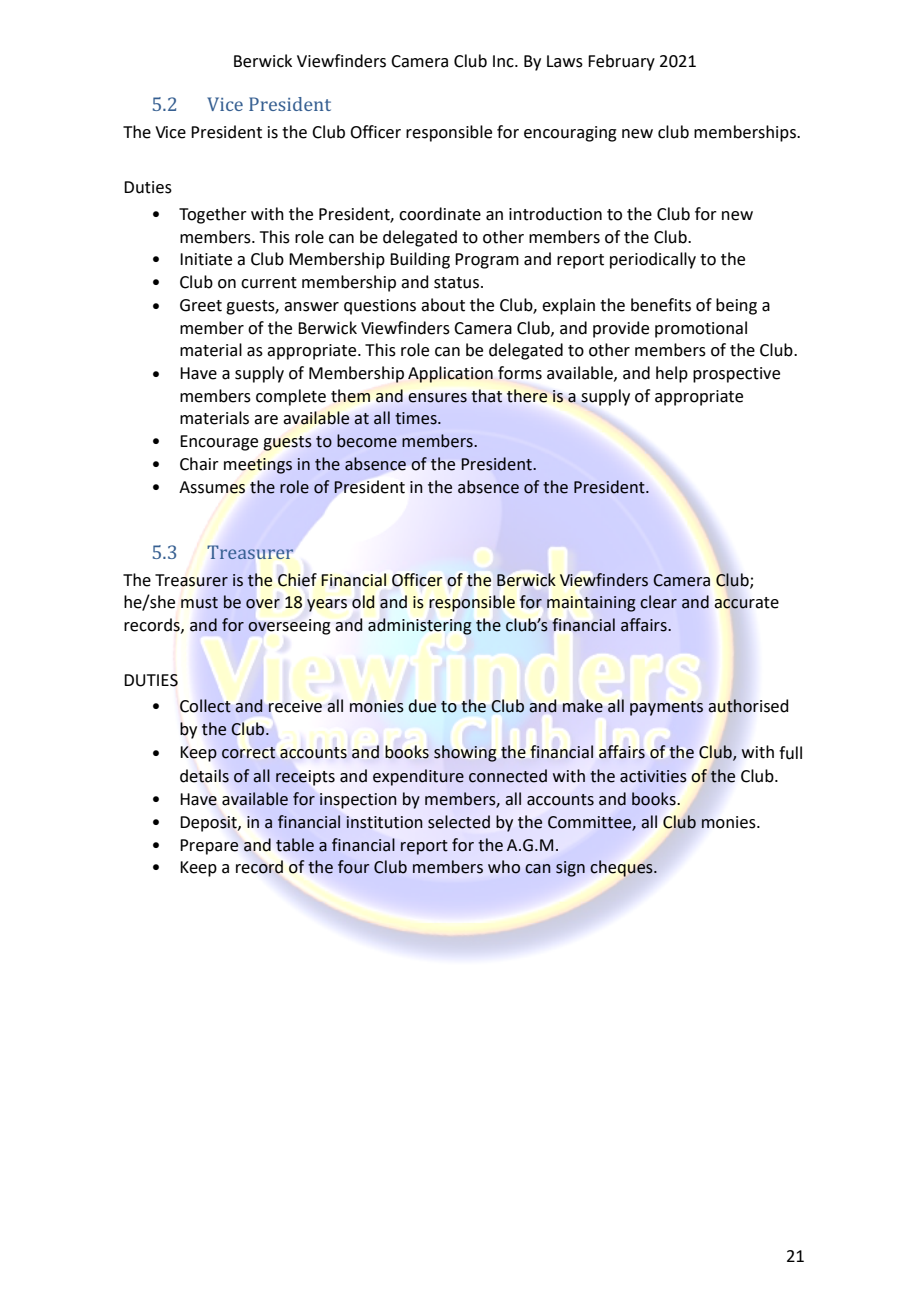 This image has height=1308, width=924. What do you see at coordinates (258, 466) in the image?
I see `meetings` at bounding box center [258, 466].
